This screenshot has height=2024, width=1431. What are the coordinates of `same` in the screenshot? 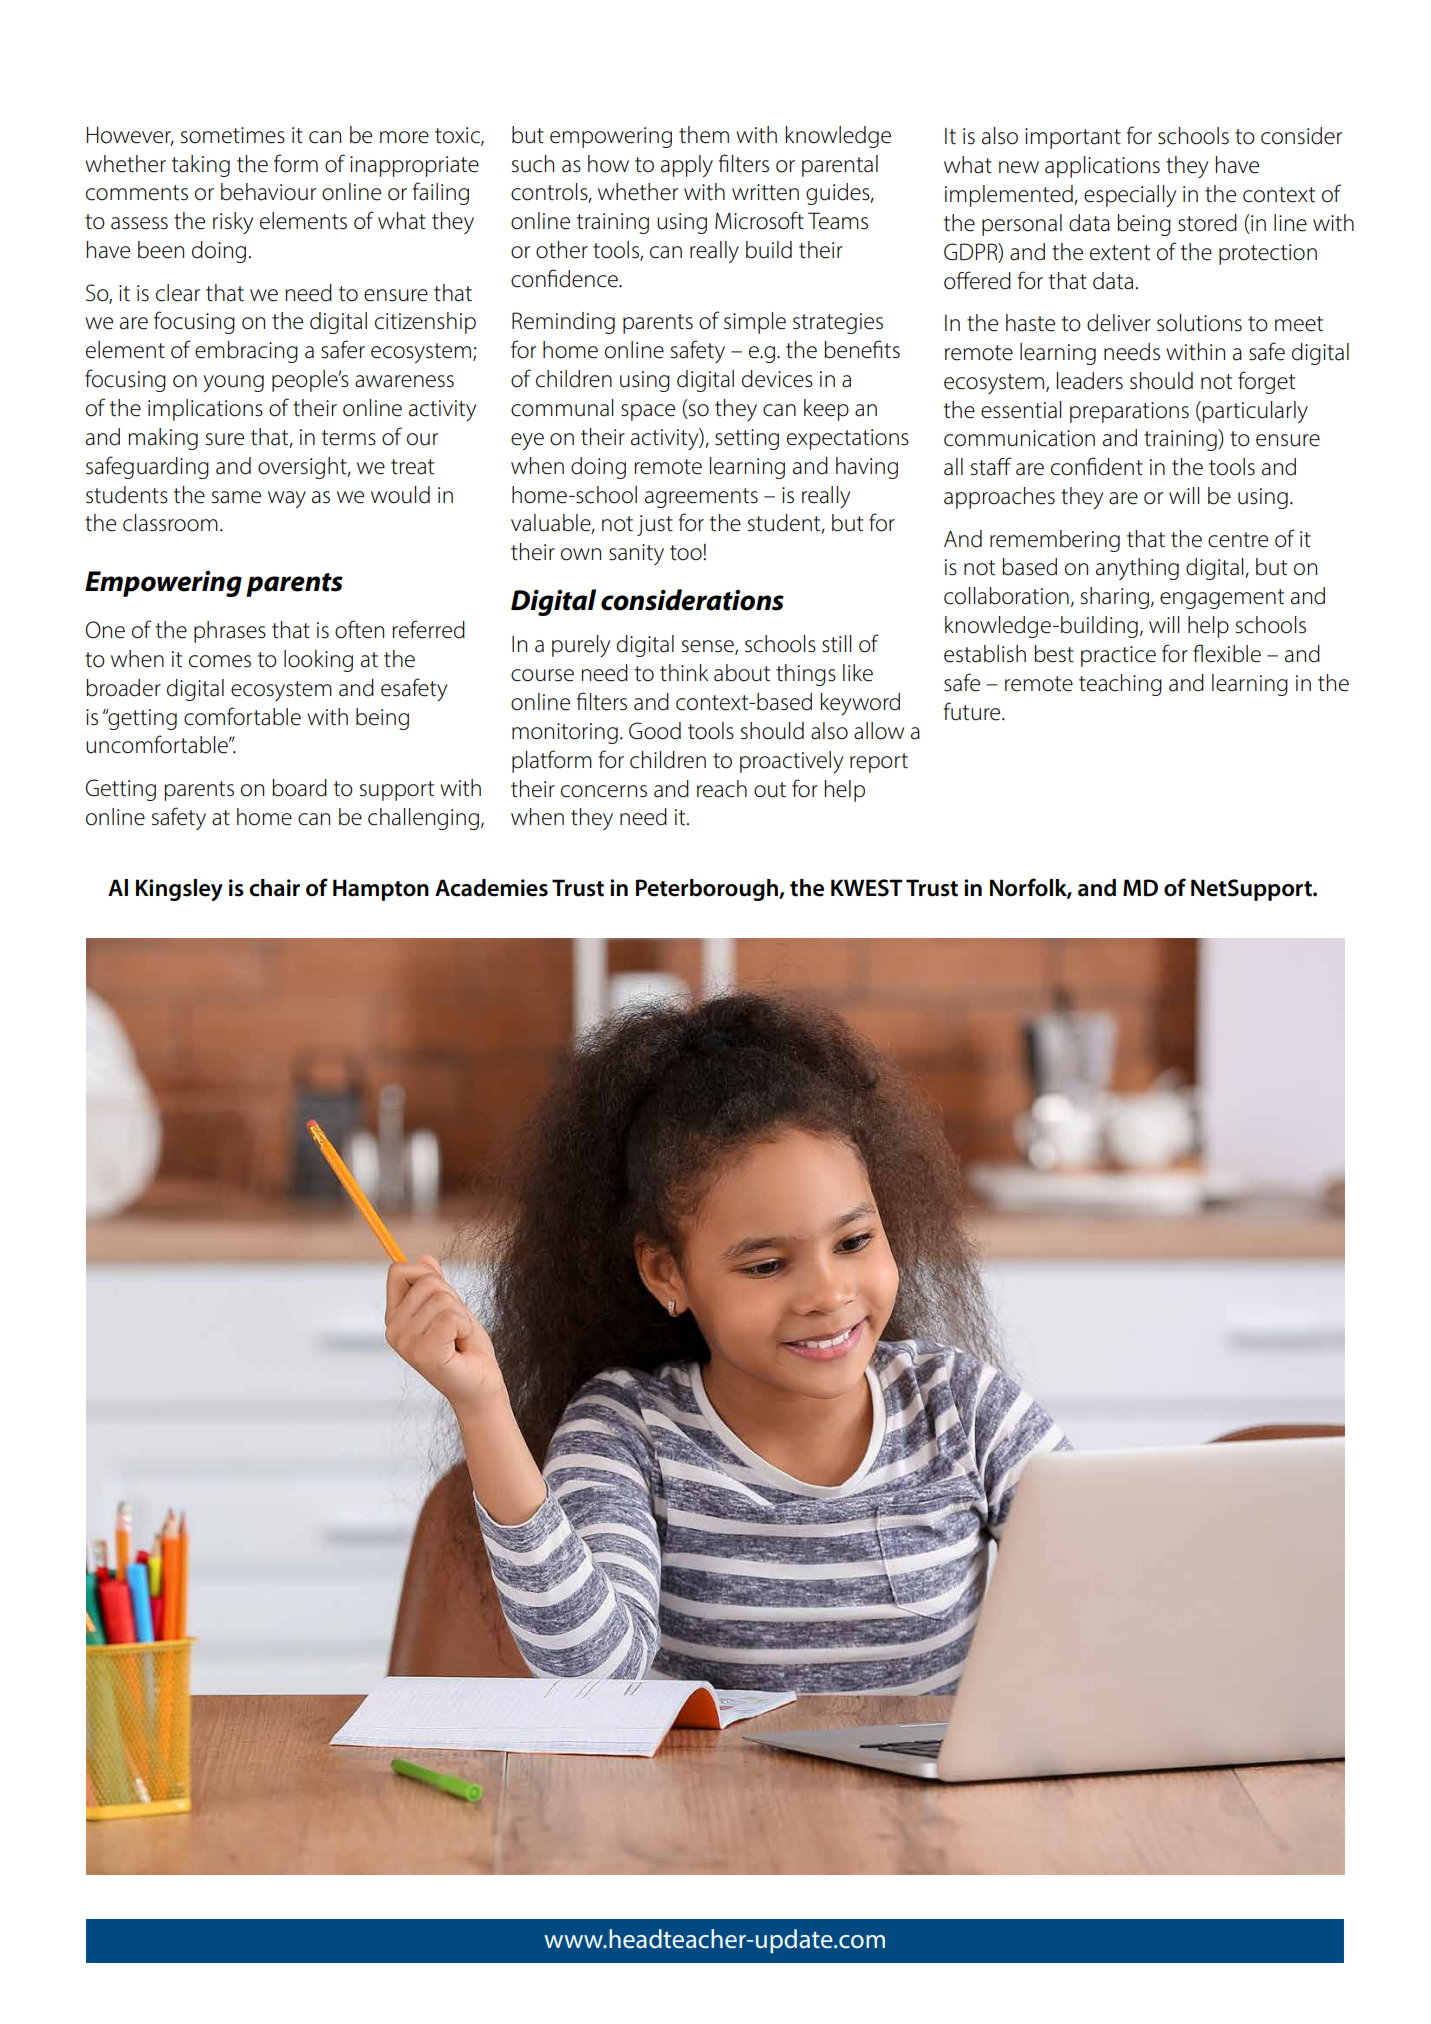 It's located at (236, 497).
